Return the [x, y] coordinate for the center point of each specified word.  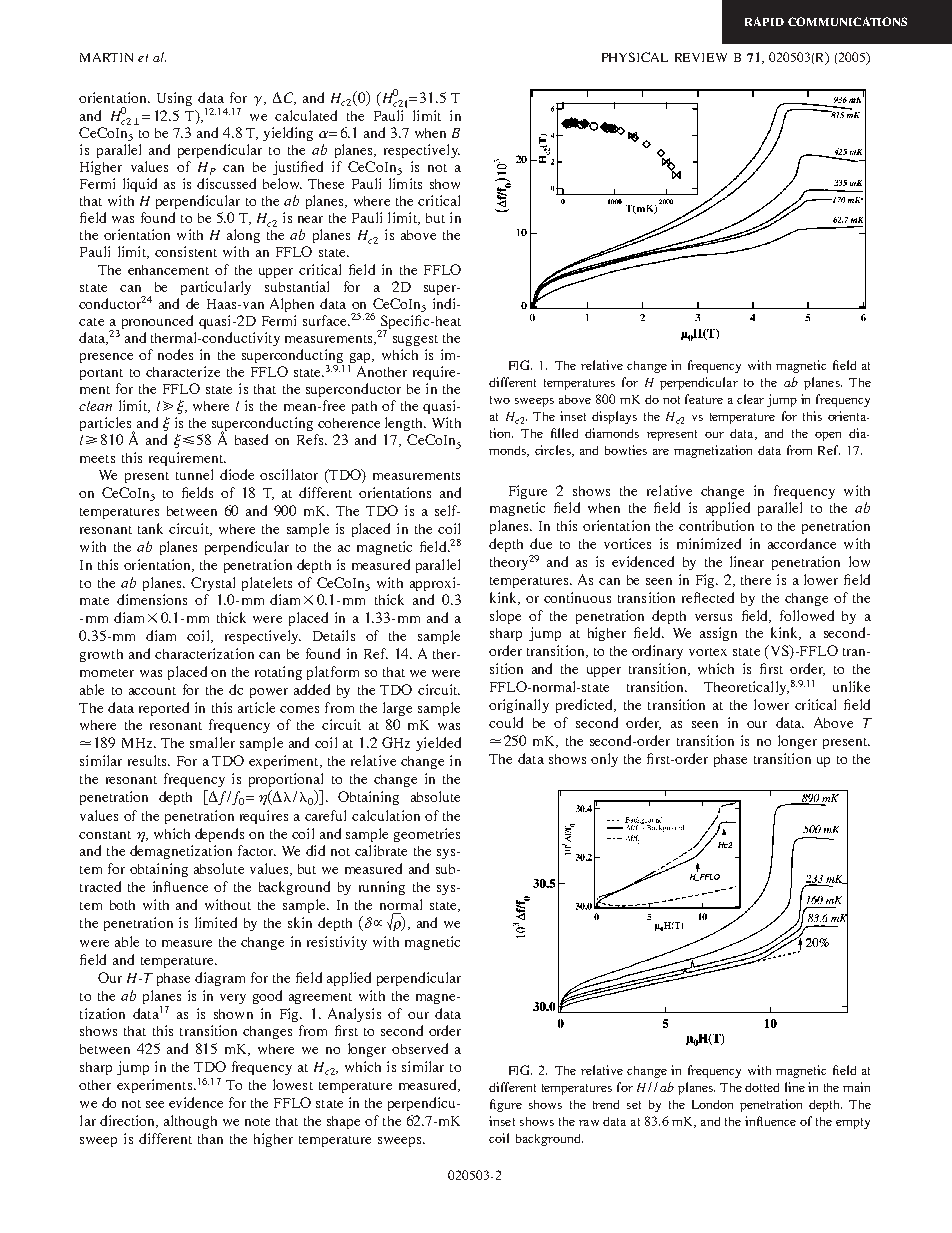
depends [219, 835]
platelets [267, 584]
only [604, 760]
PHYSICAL [635, 57]
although [190, 1122]
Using [174, 99]
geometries [427, 835]
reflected [708, 597]
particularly [216, 288]
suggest [415, 340]
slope [505, 617]
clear [750, 399]
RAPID [764, 21]
